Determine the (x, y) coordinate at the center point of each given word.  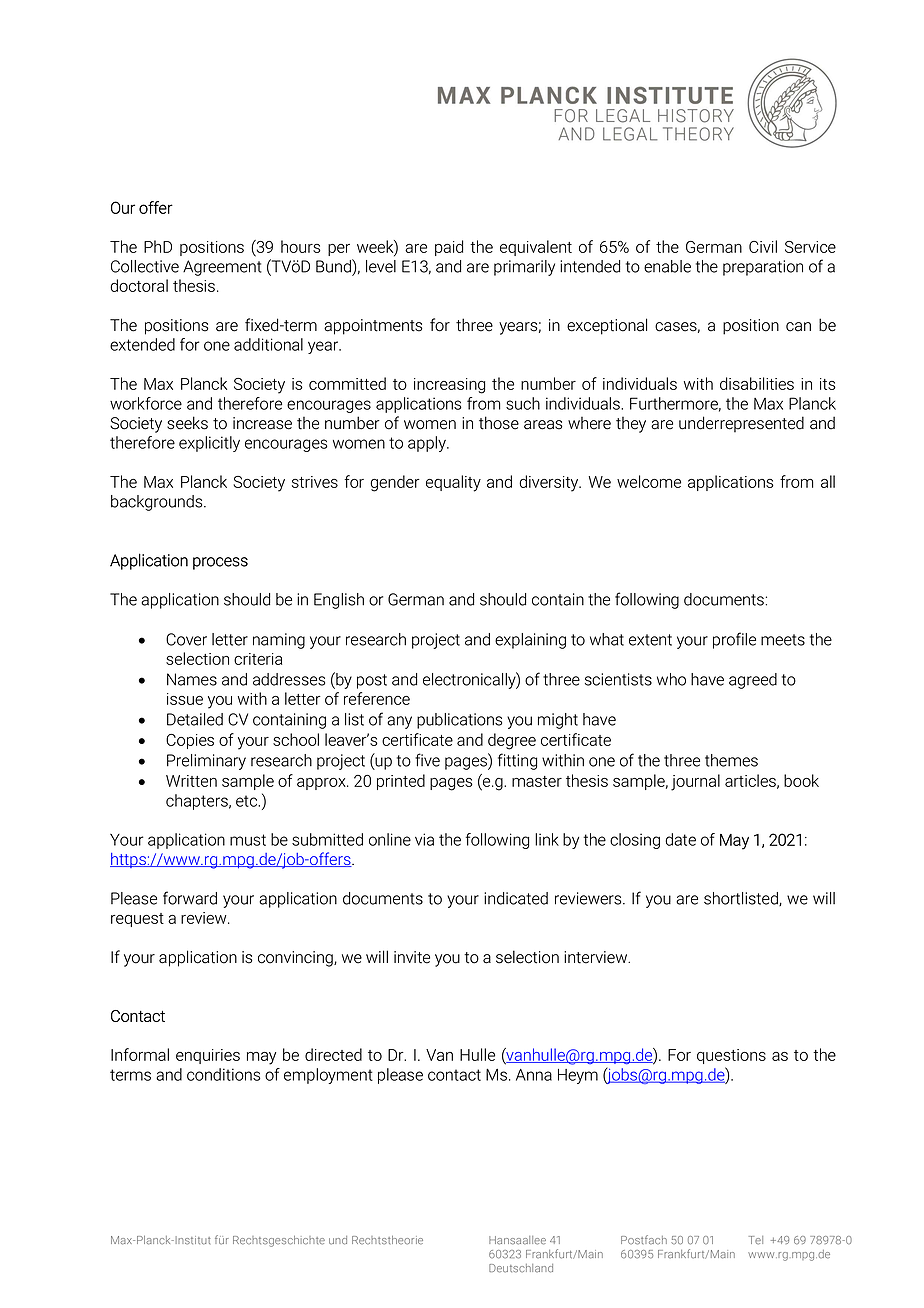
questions (731, 1056)
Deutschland (521, 1268)
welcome (649, 481)
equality (453, 483)
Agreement (222, 268)
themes (731, 760)
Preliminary (206, 762)
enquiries (208, 1056)
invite (412, 957)
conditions (223, 1074)
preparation (763, 268)
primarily (524, 268)
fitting (517, 761)
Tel (756, 1240)
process (220, 563)
